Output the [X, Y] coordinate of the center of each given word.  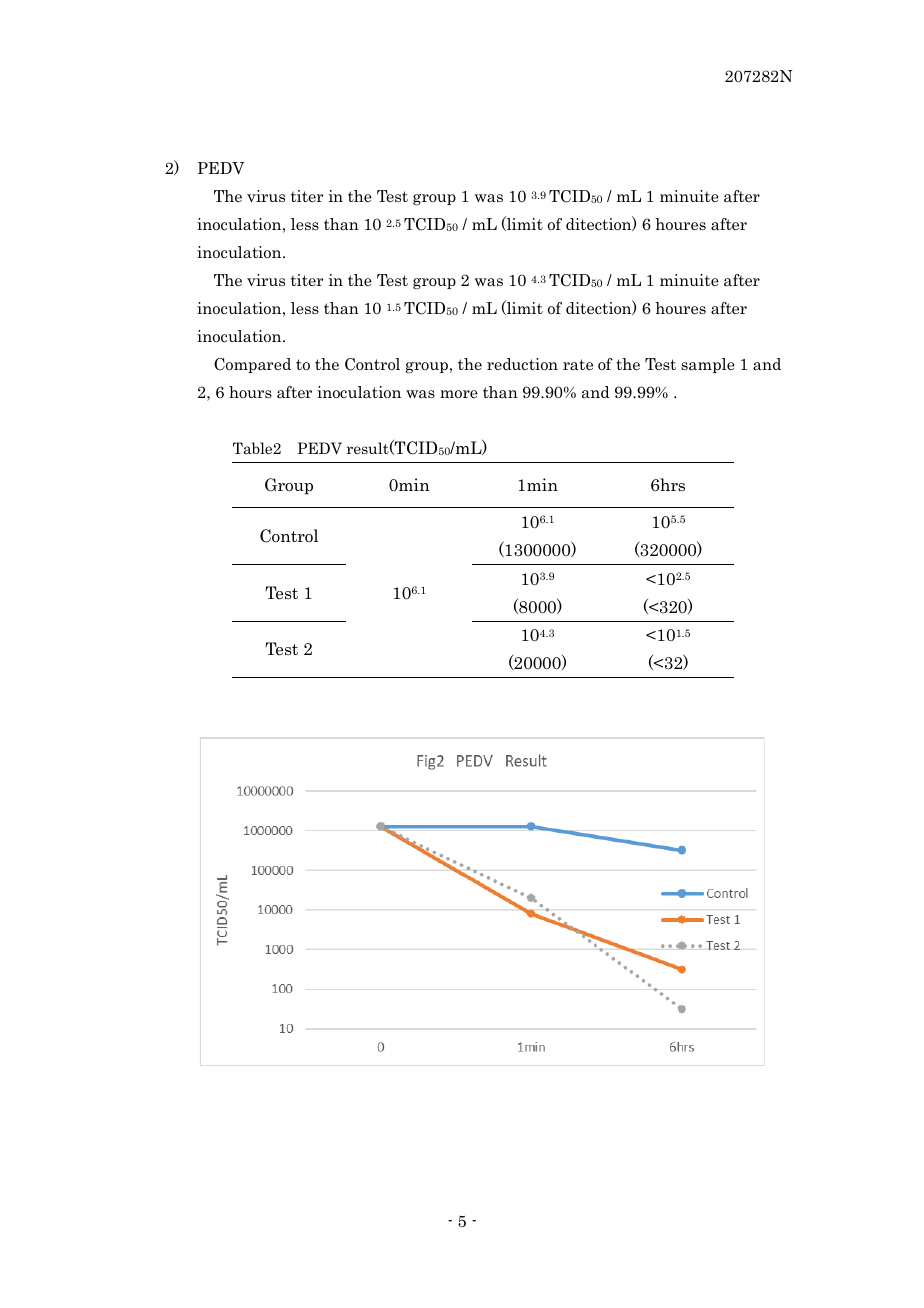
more [459, 394]
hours [250, 392]
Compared [252, 365]
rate [578, 364]
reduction [522, 364]
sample [708, 365]
